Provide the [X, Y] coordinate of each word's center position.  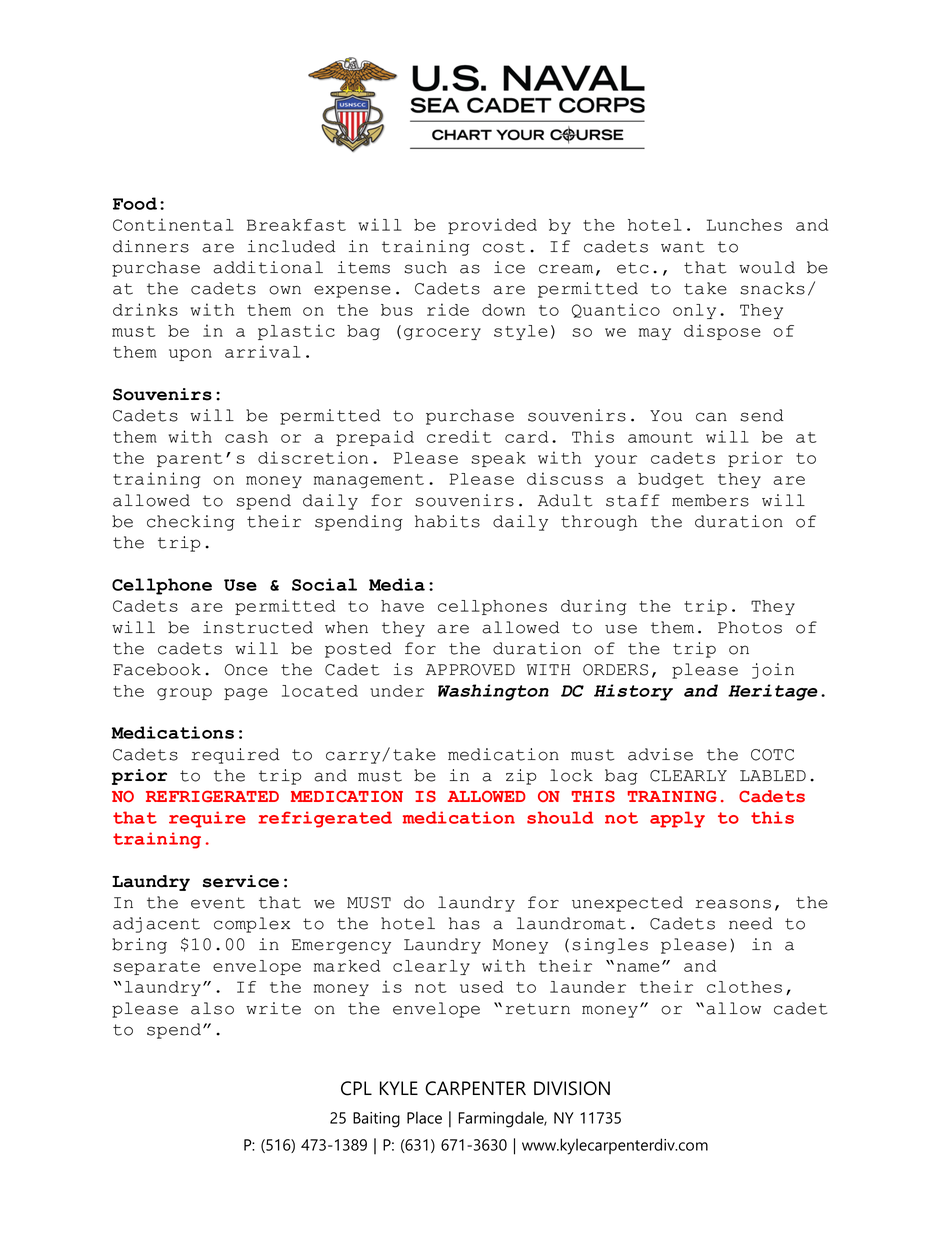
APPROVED [470, 670]
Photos [750, 627]
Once [246, 670]
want [682, 247]
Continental [173, 224]
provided [492, 226]
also [212, 1008]
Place [424, 1117]
